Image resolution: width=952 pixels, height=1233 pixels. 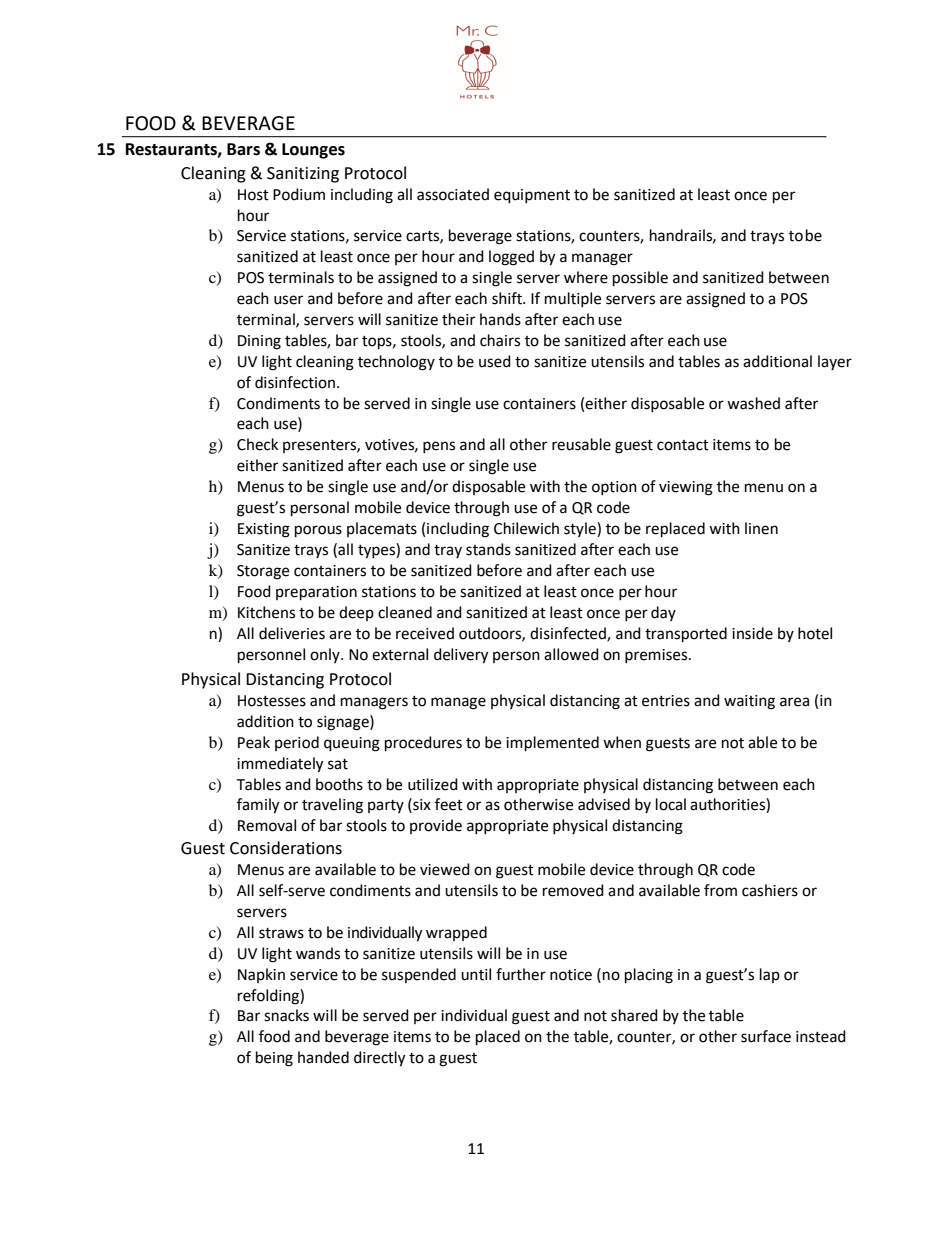 What do you see at coordinates (521, 974) in the page?
I see `further` at bounding box center [521, 974].
